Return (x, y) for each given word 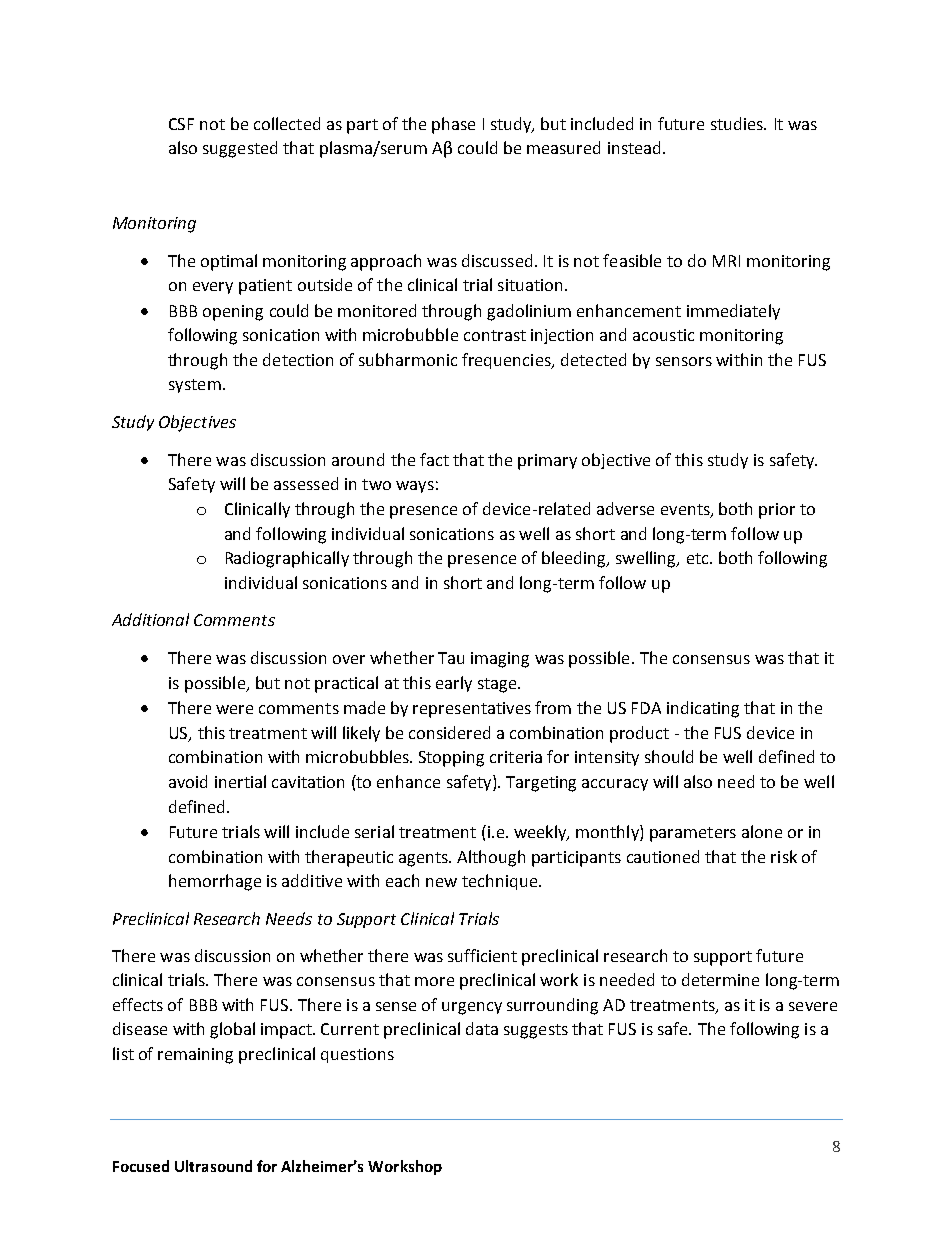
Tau (451, 658)
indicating (703, 709)
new (441, 882)
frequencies (507, 361)
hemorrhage (215, 882)
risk (784, 856)
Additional (150, 619)
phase (453, 125)
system (195, 386)
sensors (684, 361)
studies (738, 123)
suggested (240, 149)
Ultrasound (213, 1166)
